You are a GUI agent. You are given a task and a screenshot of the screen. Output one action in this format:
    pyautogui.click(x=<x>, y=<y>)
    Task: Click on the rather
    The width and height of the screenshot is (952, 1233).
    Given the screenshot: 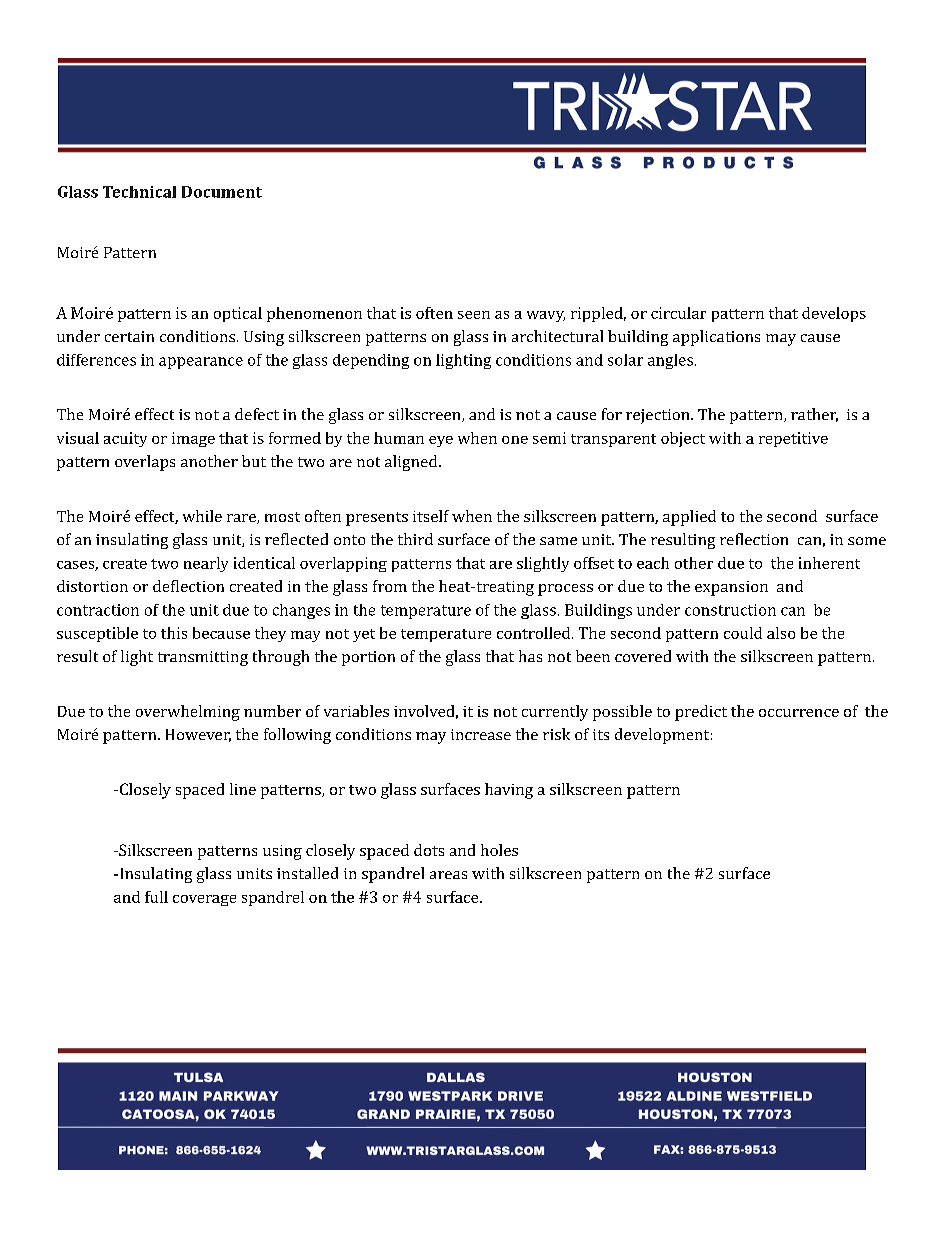 What is the action you would take?
    pyautogui.click(x=814, y=415)
